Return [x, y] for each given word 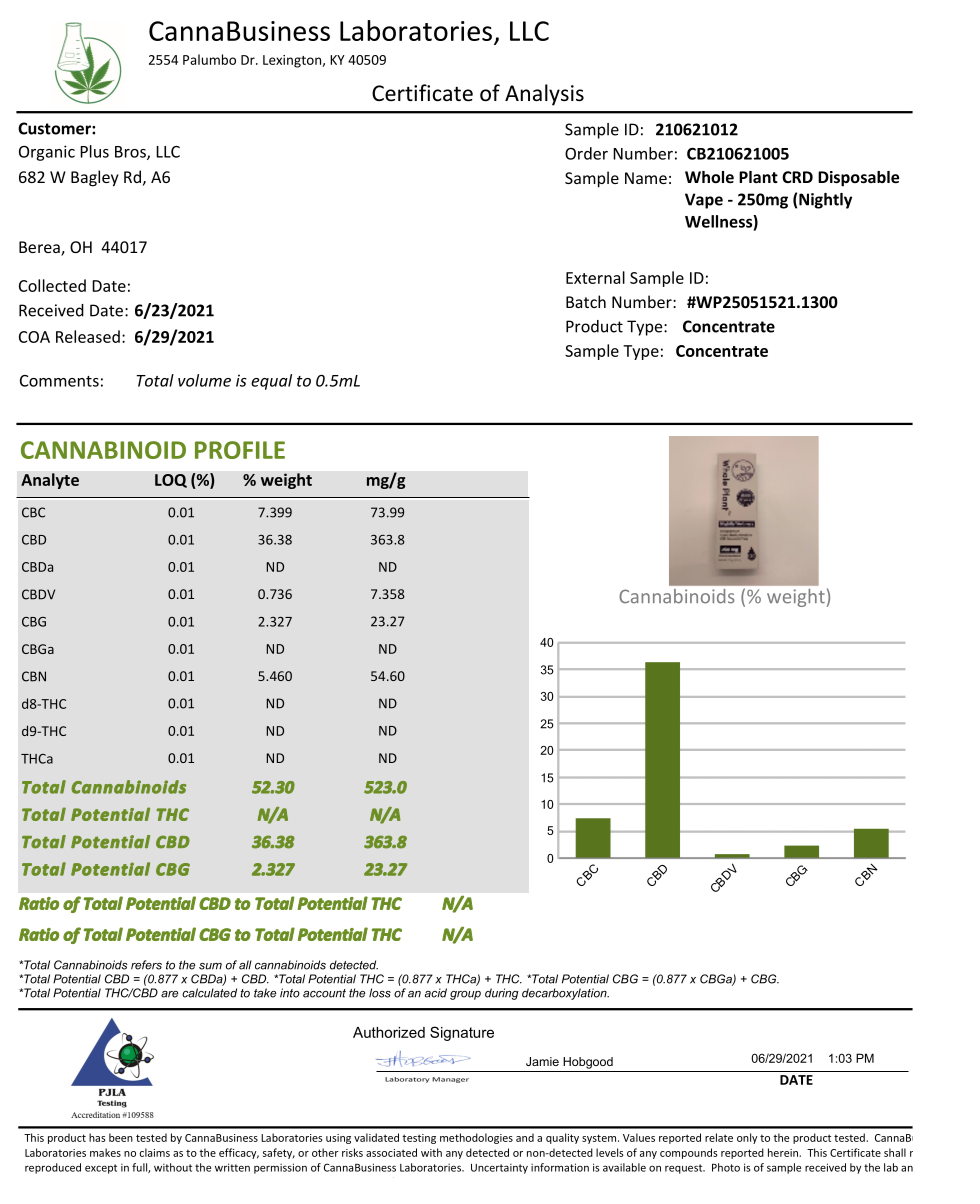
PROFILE [240, 450]
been [121, 1137]
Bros [131, 153]
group [465, 995]
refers [146, 965]
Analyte [50, 481]
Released [88, 336]
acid [436, 993]
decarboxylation [565, 994]
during [502, 994]
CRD [797, 177]
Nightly [825, 201]
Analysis [544, 95]
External [595, 277]
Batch [586, 301]
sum [210, 966]
